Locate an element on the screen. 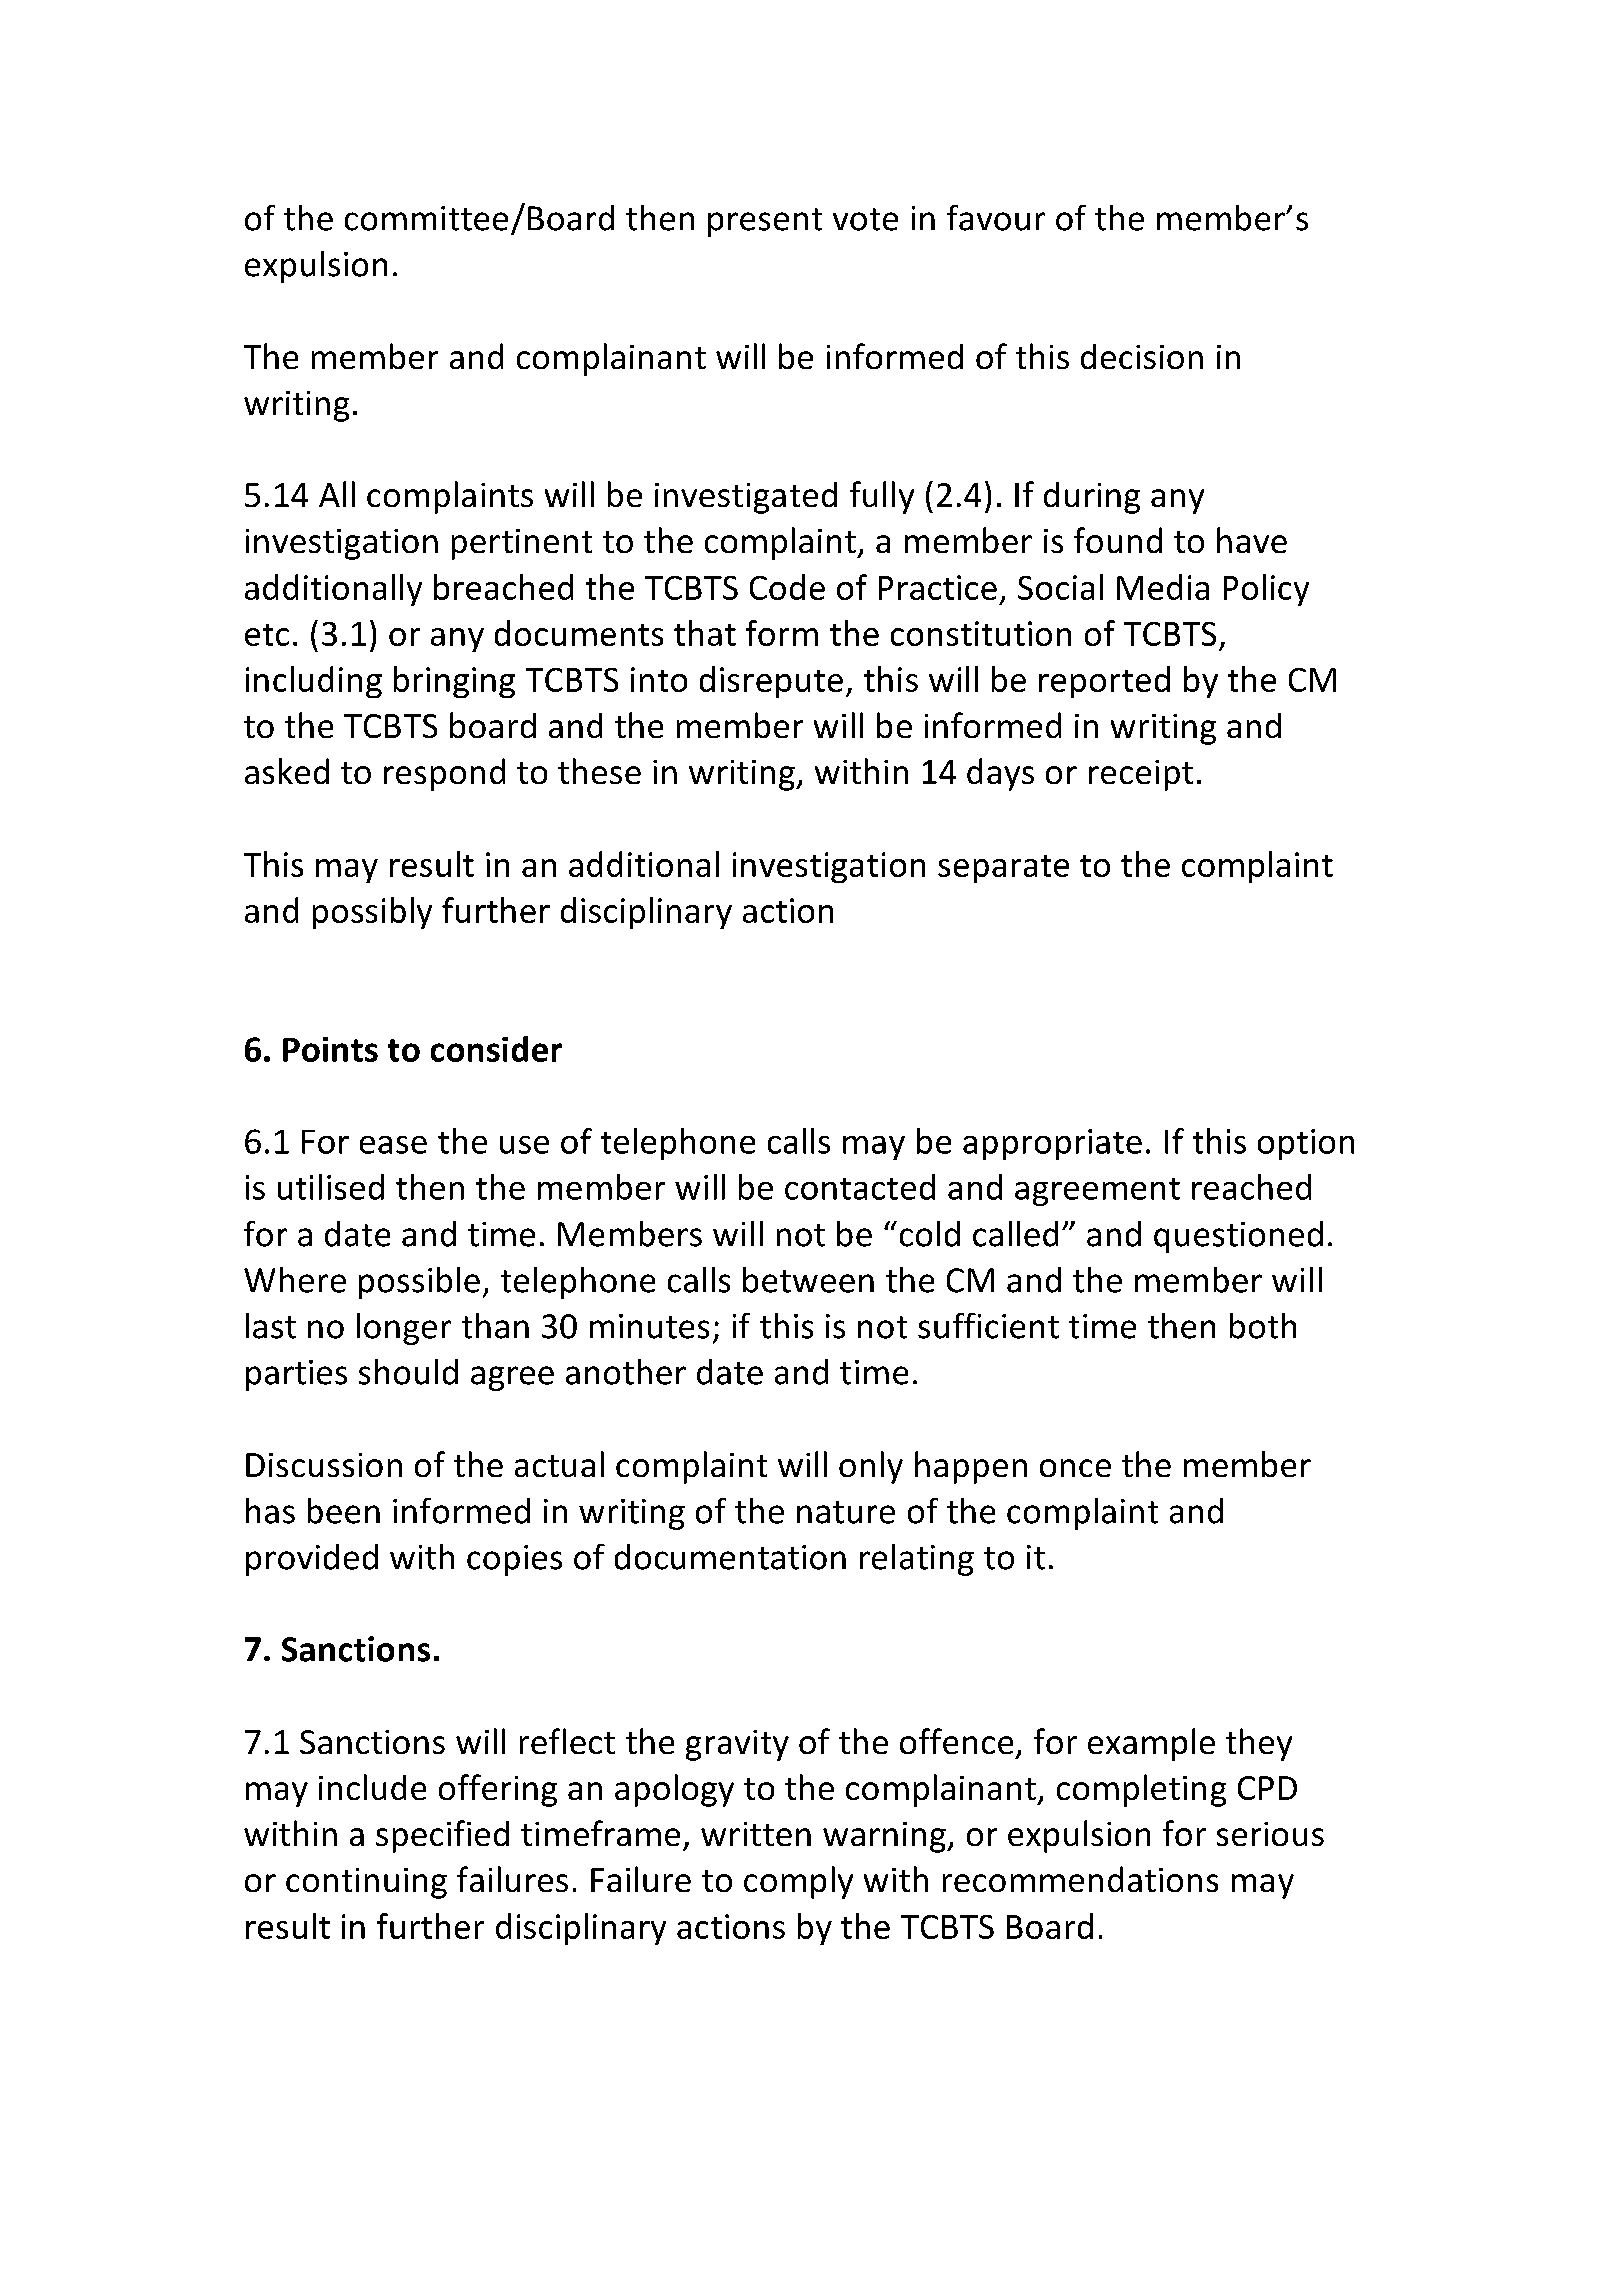  disrepute is located at coordinates (771, 682).
